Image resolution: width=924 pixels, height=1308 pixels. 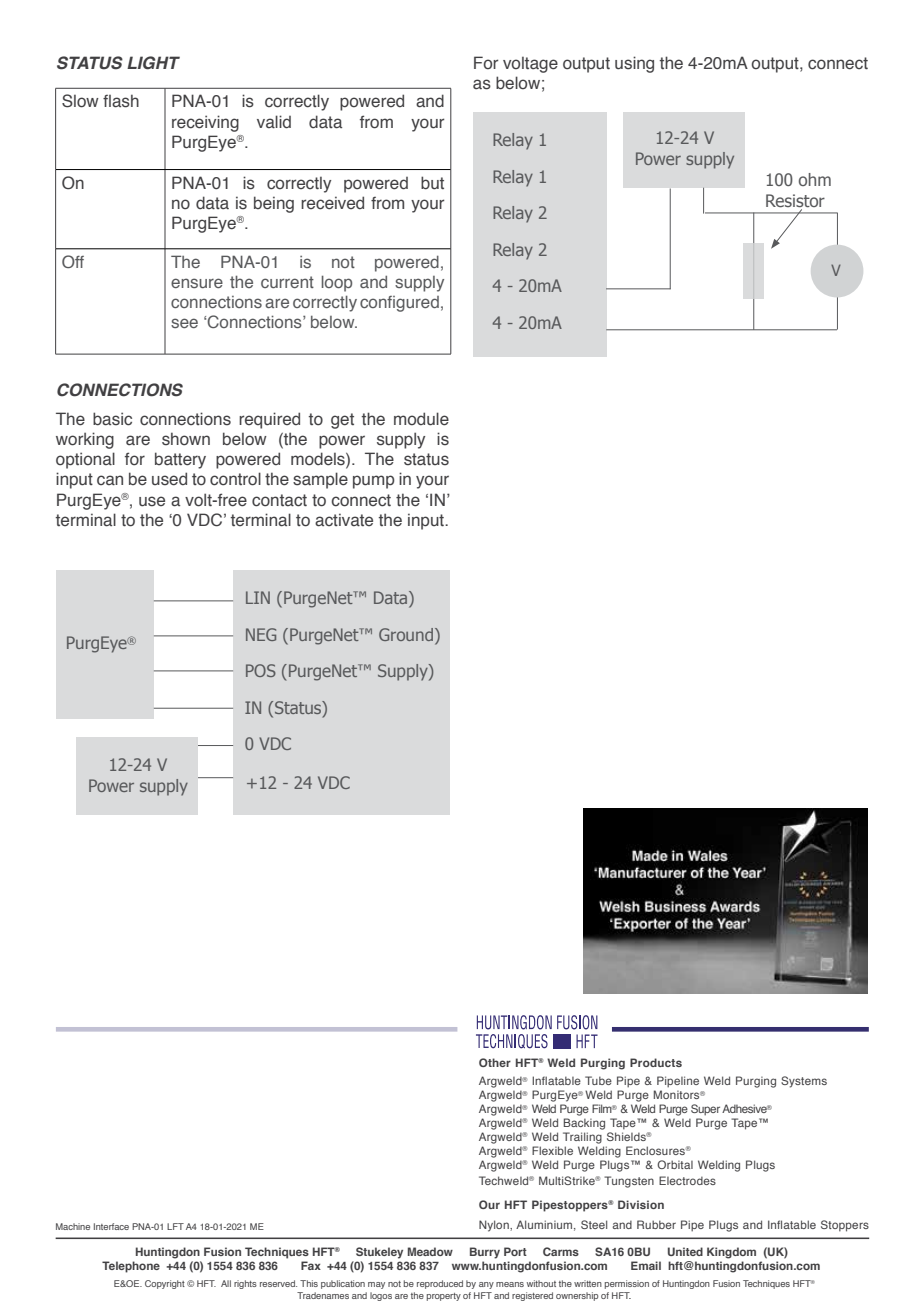 I want to click on flash, so click(x=121, y=101).
